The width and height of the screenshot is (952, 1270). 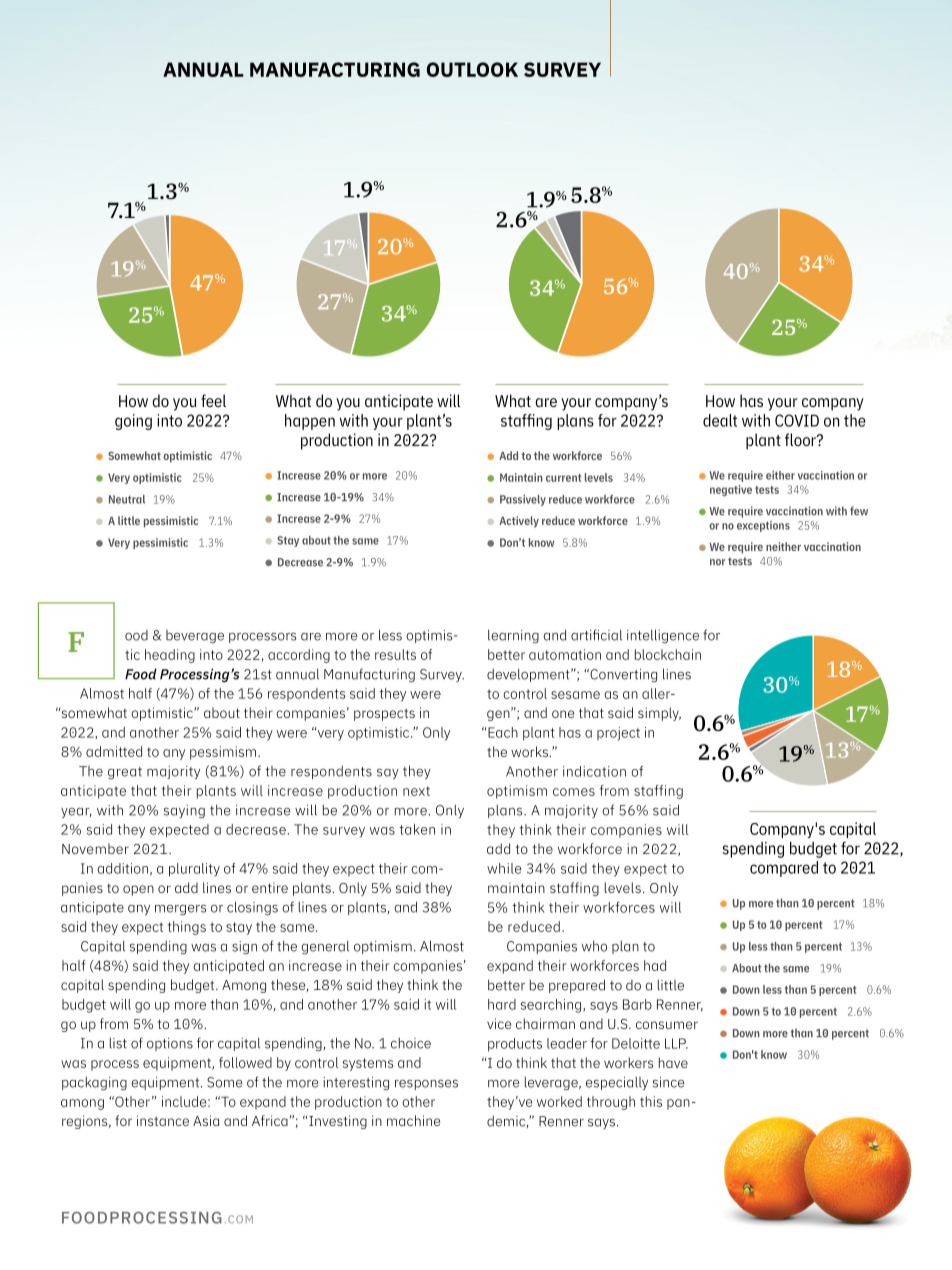 I want to click on happen, so click(x=310, y=422).
